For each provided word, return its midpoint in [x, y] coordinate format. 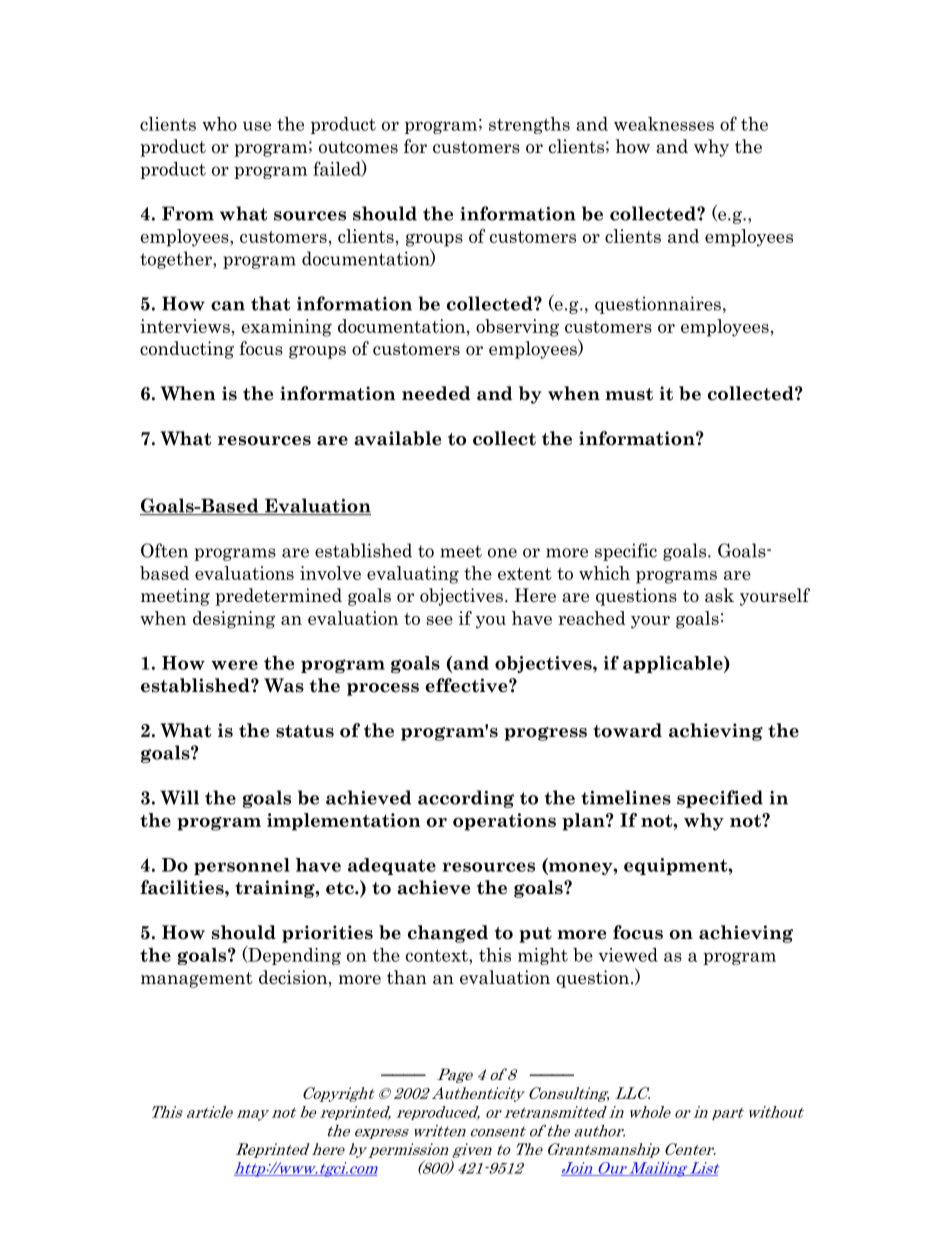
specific [626, 552]
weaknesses [664, 124]
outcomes [358, 147]
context [438, 955]
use [257, 126]
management [197, 980]
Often [164, 550]
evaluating [413, 575]
